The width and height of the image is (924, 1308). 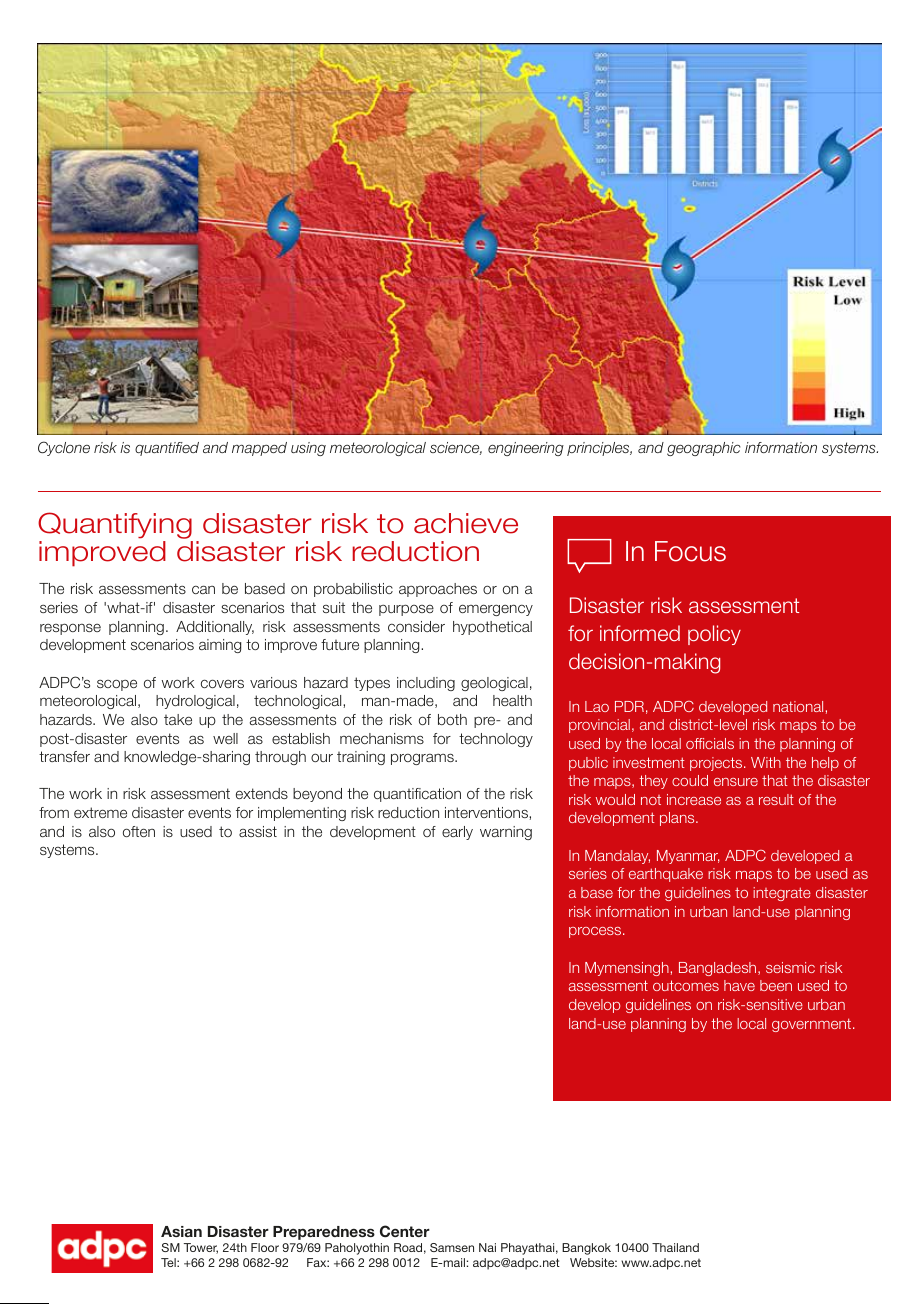 What do you see at coordinates (710, 743) in the image?
I see `officials` at bounding box center [710, 743].
